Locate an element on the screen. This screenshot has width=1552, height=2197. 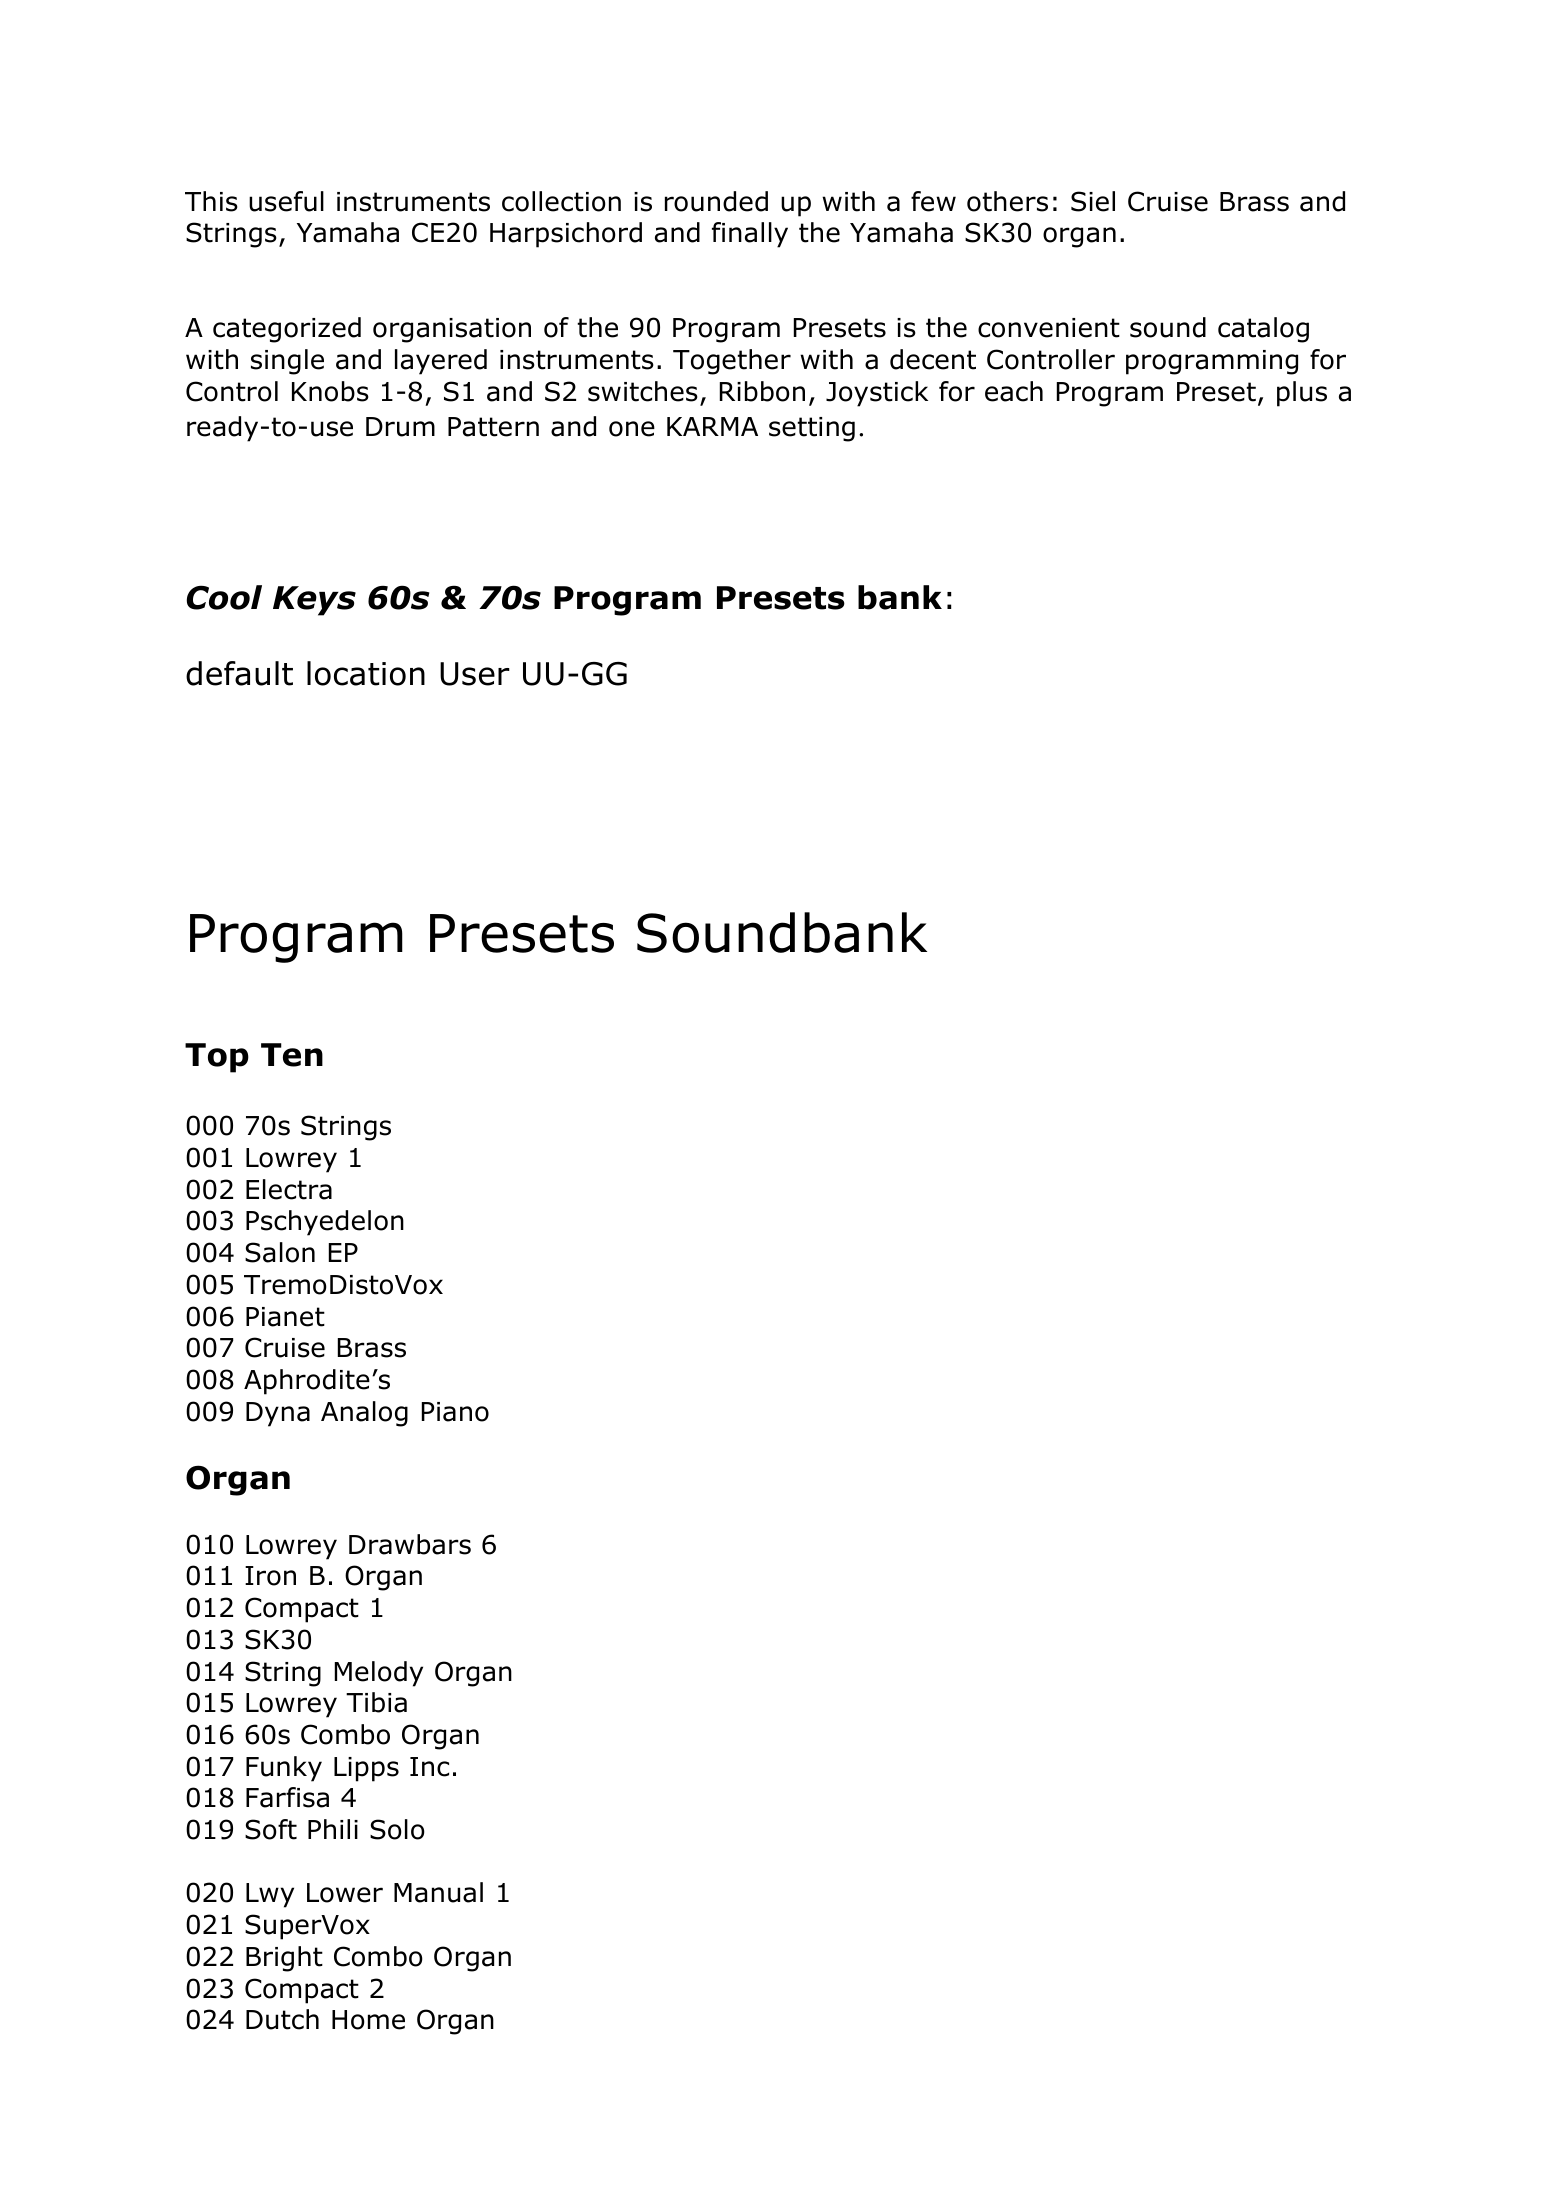
Melody is located at coordinates (379, 1674).
